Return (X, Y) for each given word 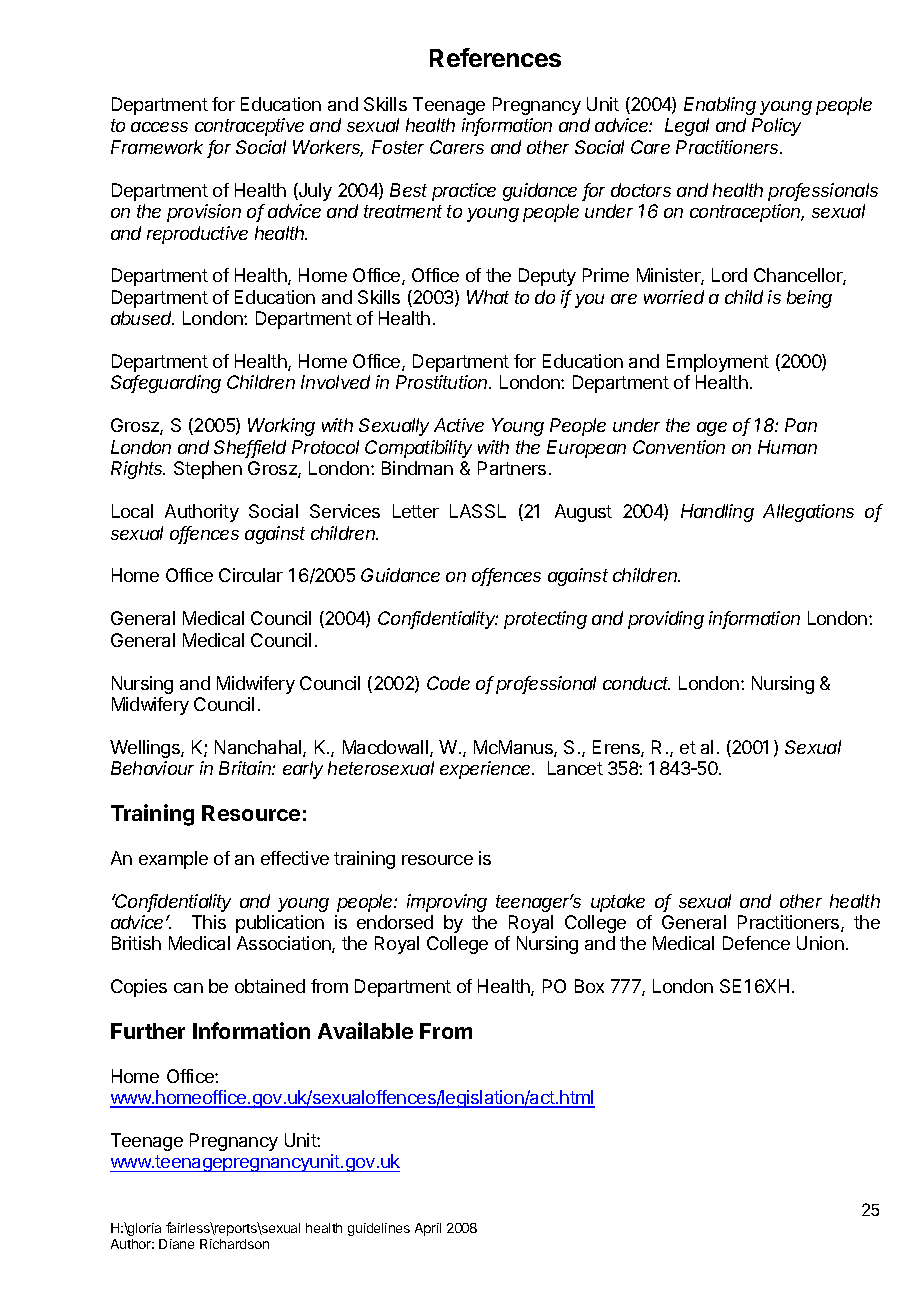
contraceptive (249, 127)
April (428, 1229)
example (173, 860)
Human (787, 447)
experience (487, 770)
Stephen (208, 470)
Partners (512, 468)
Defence (756, 943)
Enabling (720, 106)
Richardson (234, 1244)
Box (589, 986)
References (495, 57)
